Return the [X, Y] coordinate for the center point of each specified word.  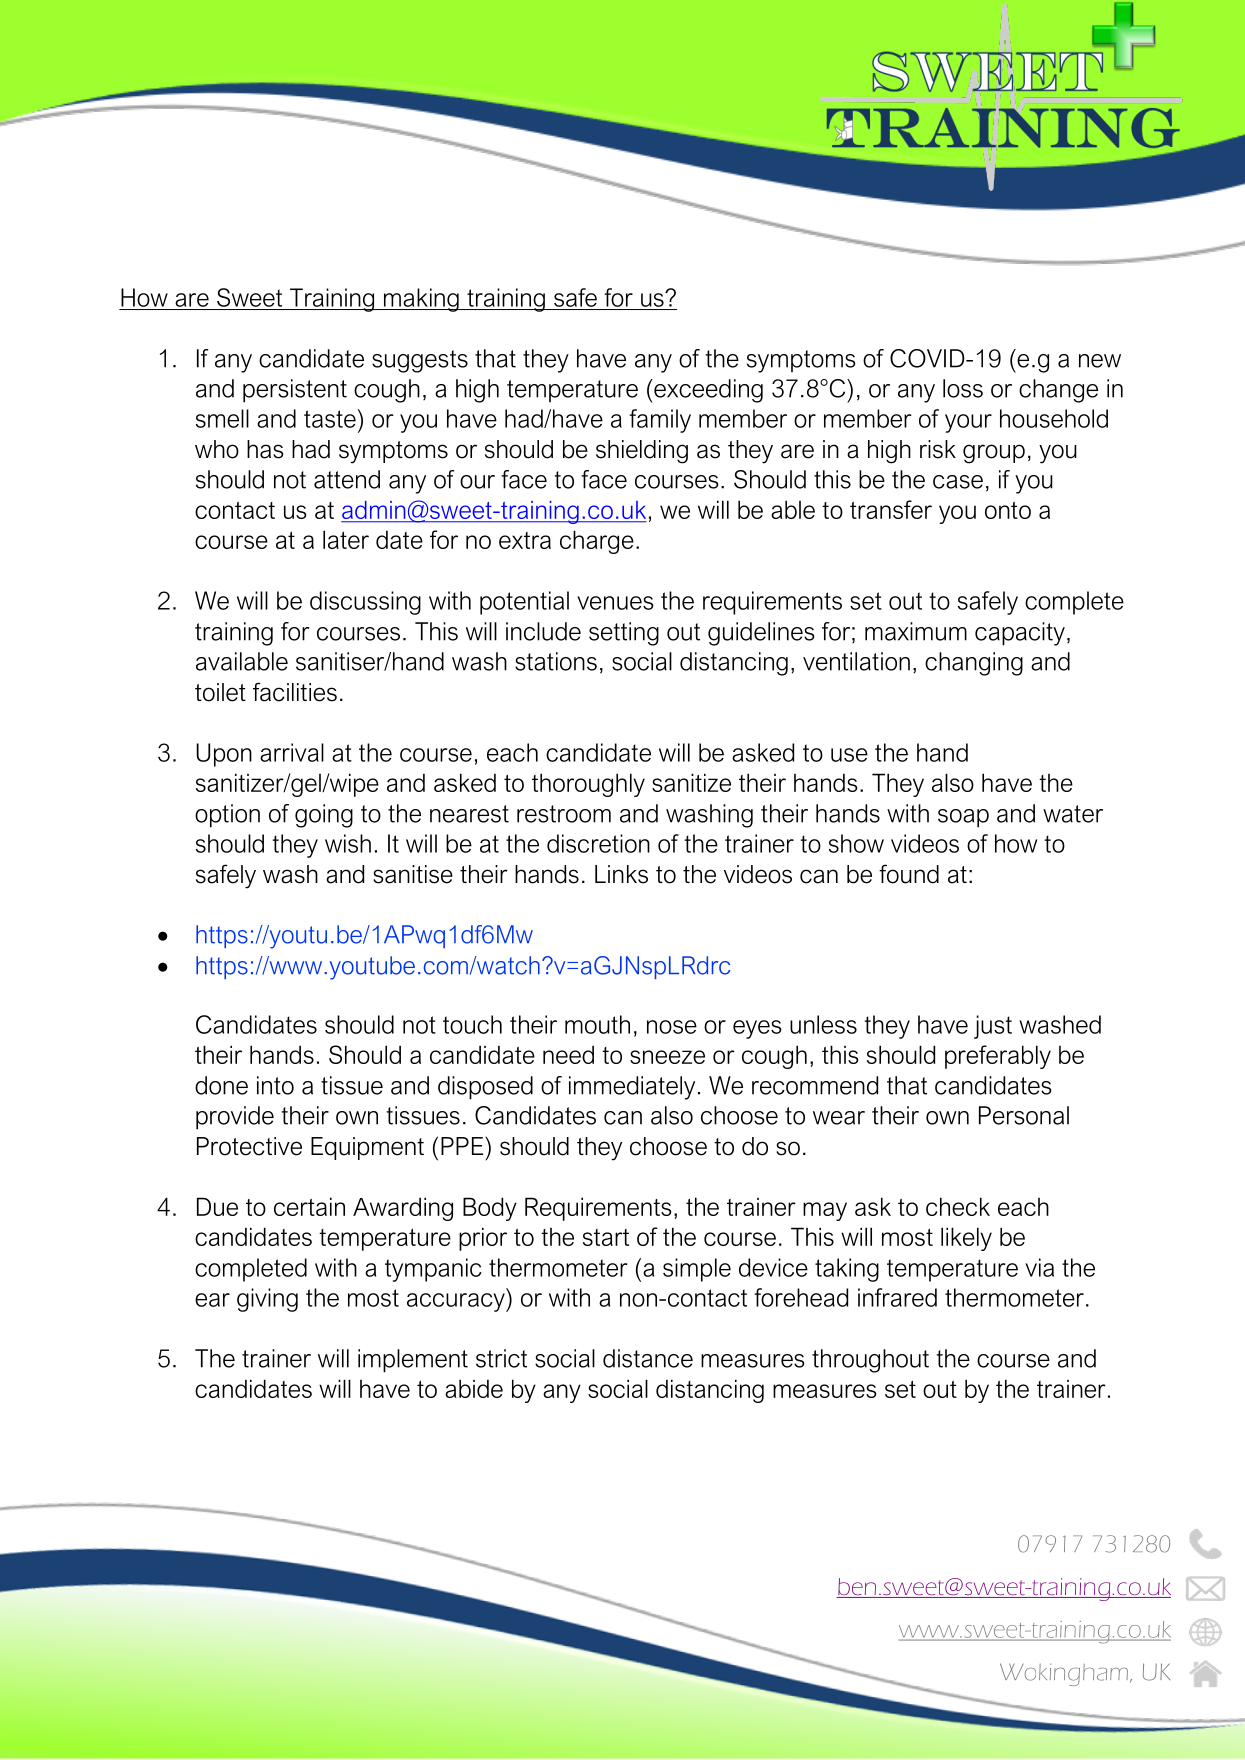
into [275, 1085]
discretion [598, 843]
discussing [365, 603]
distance [648, 1358]
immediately [632, 1088]
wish [348, 843]
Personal [1024, 1115]
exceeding [707, 391]
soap [963, 818]
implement [413, 1361]
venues [615, 603]
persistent [295, 391]
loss [963, 388]
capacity [1020, 634]
